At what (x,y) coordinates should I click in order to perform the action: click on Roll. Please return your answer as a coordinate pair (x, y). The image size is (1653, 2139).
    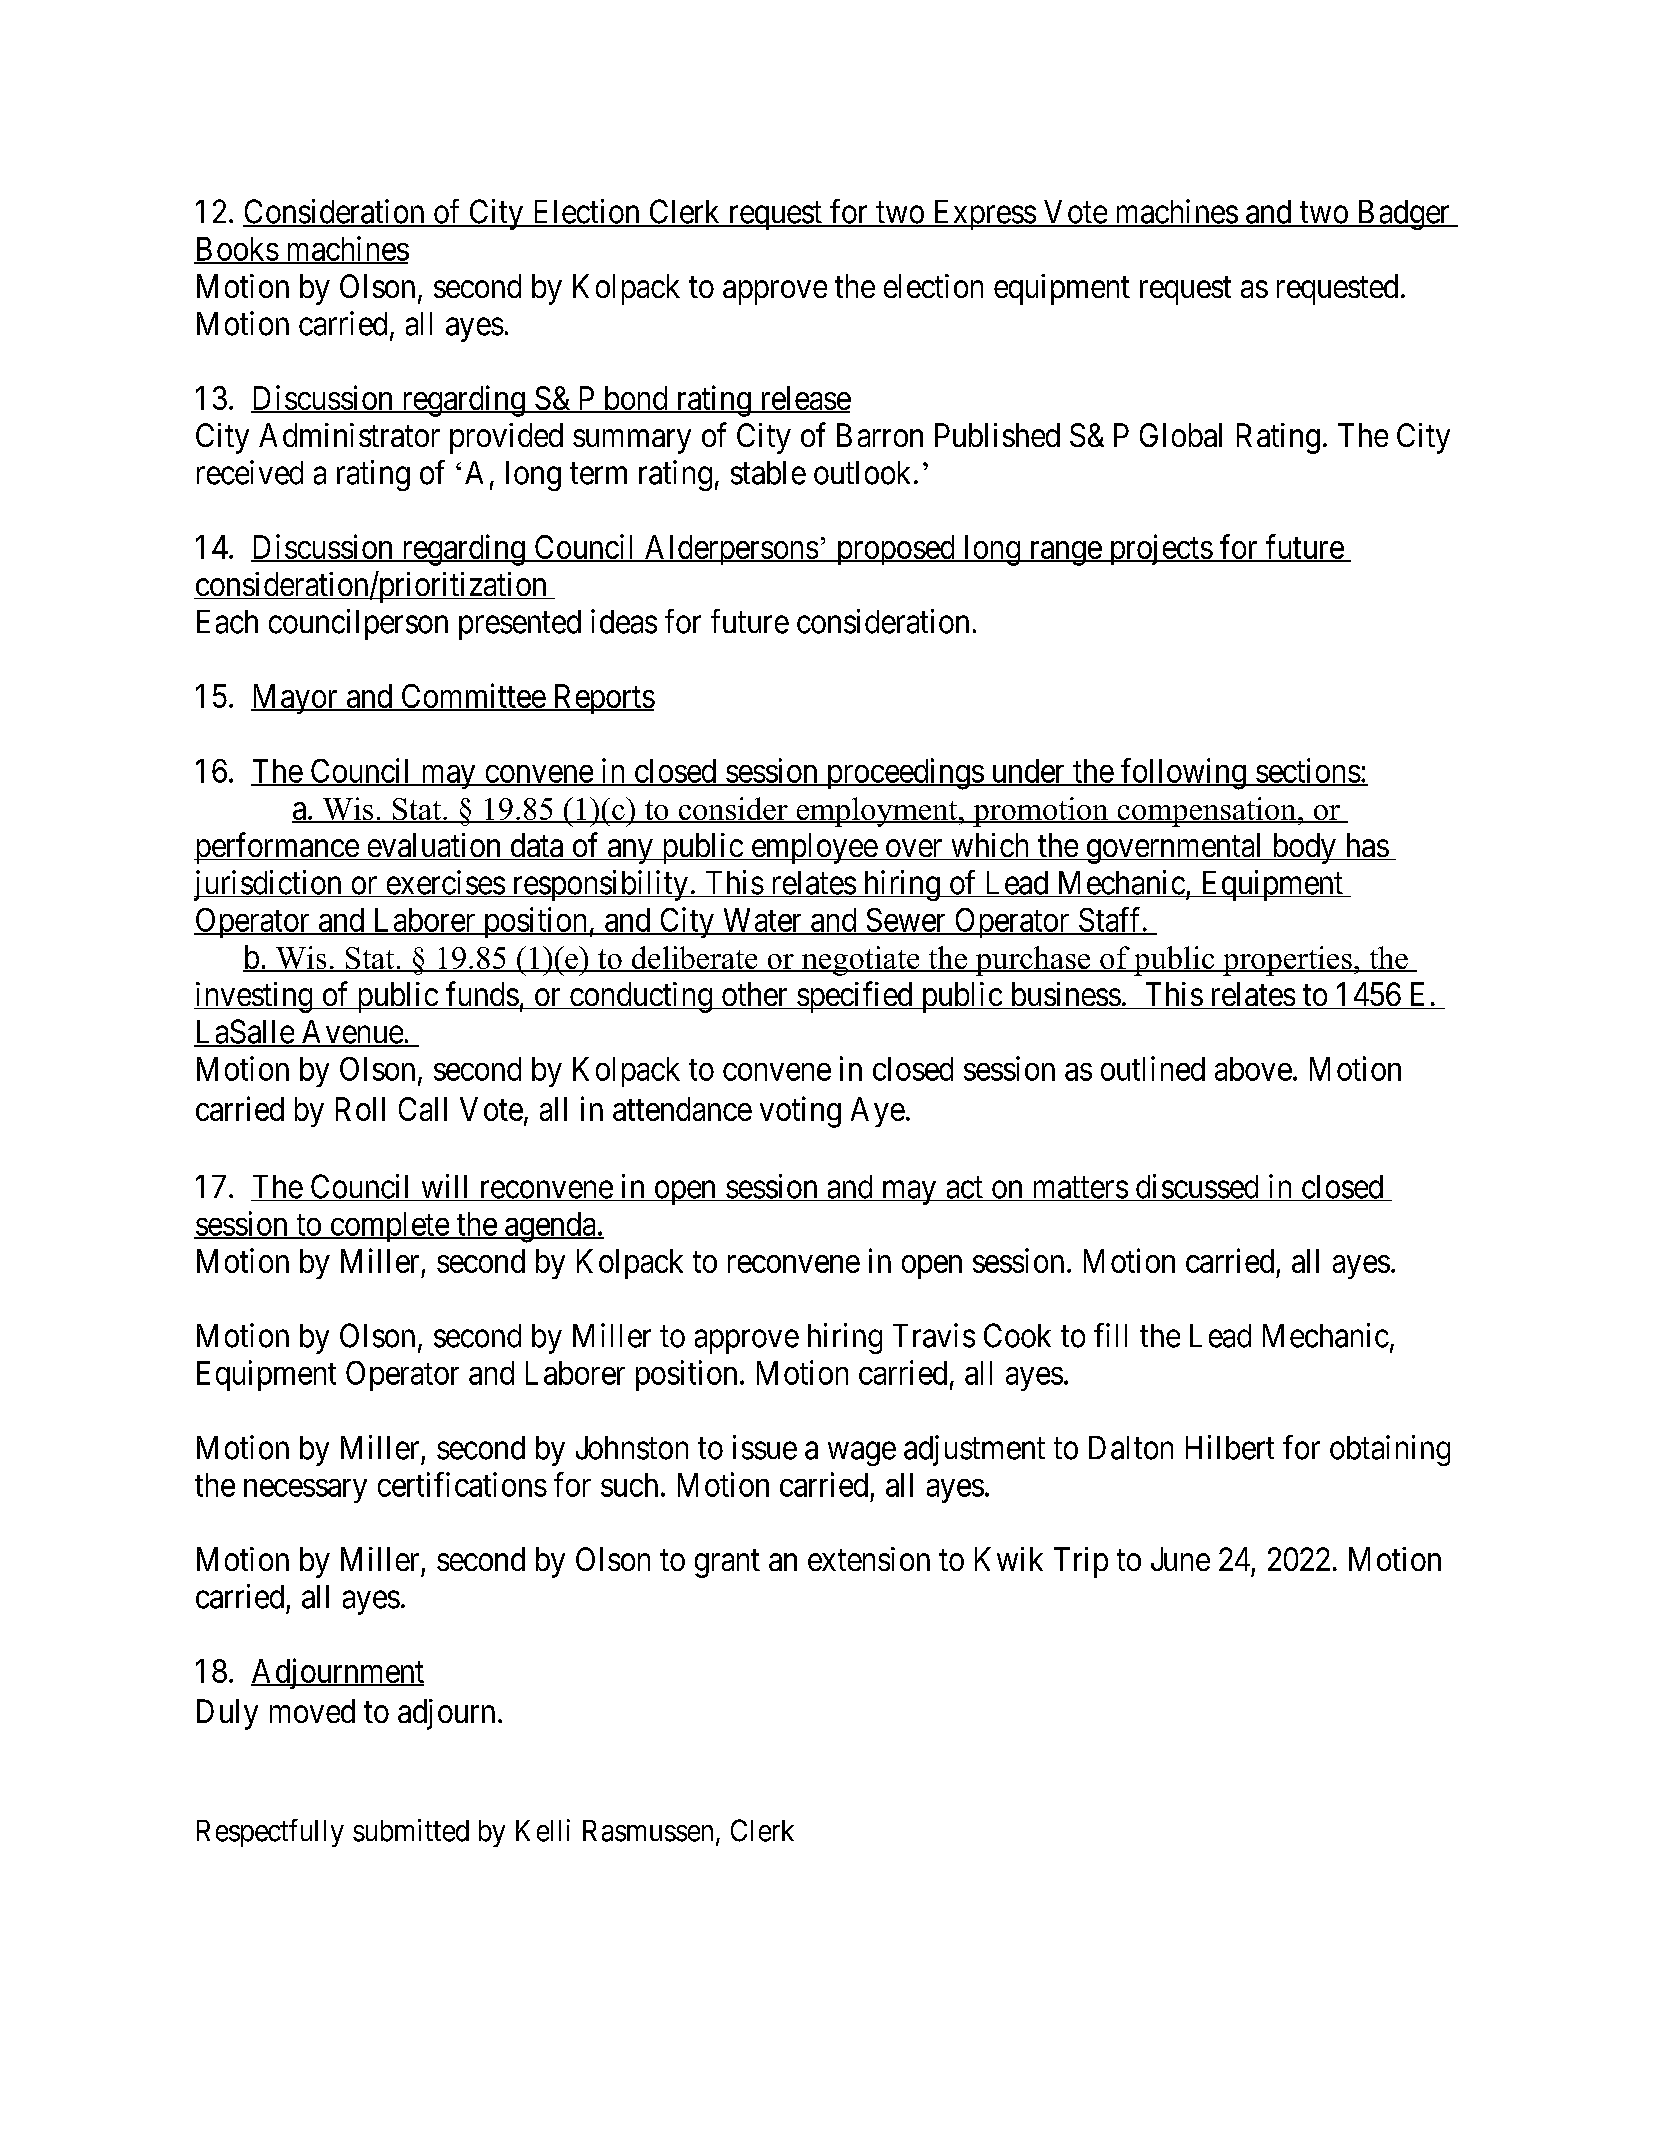
    Looking at the image, I should click on (360, 1109).
